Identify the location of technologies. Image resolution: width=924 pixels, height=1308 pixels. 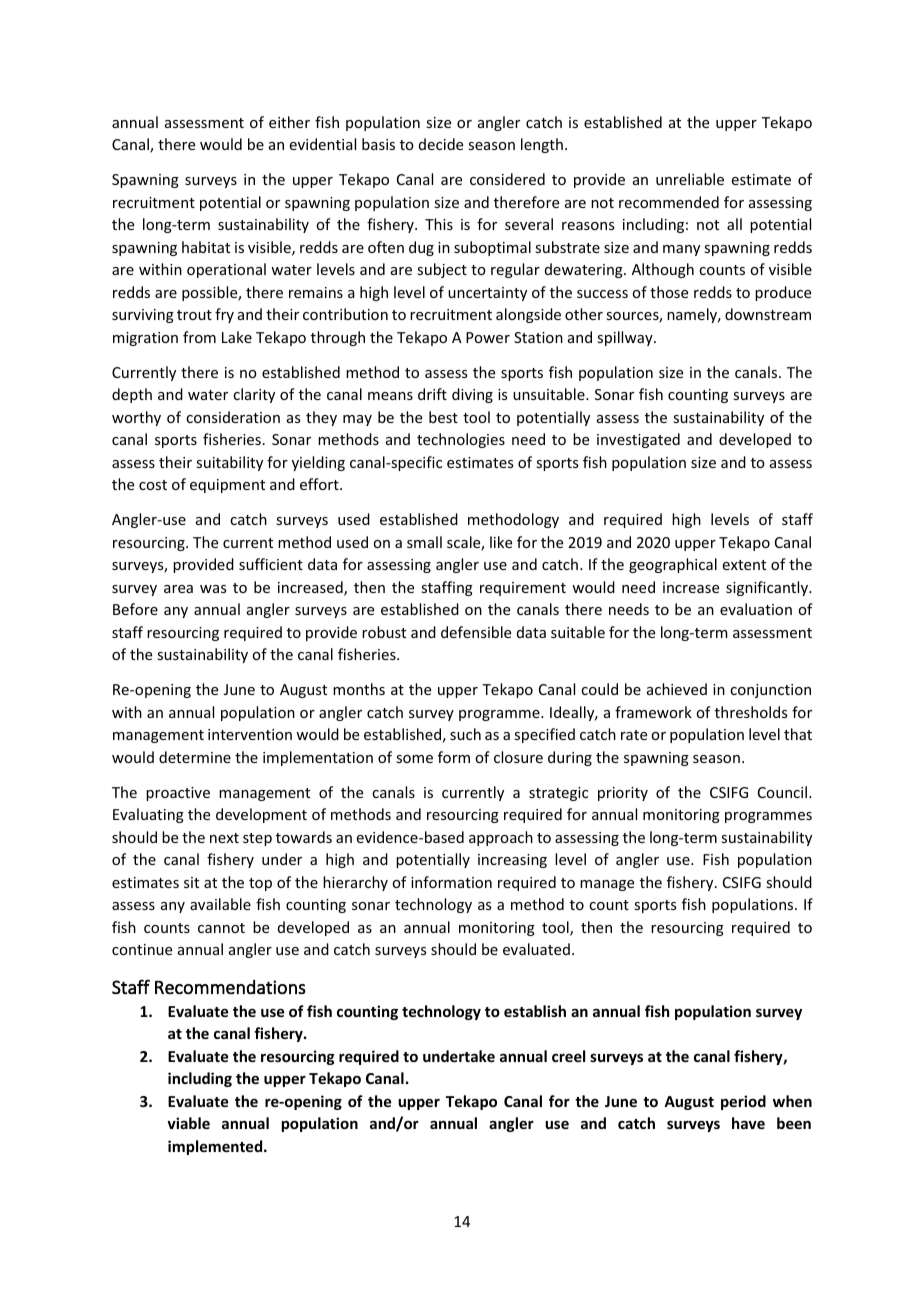
(461, 440).
